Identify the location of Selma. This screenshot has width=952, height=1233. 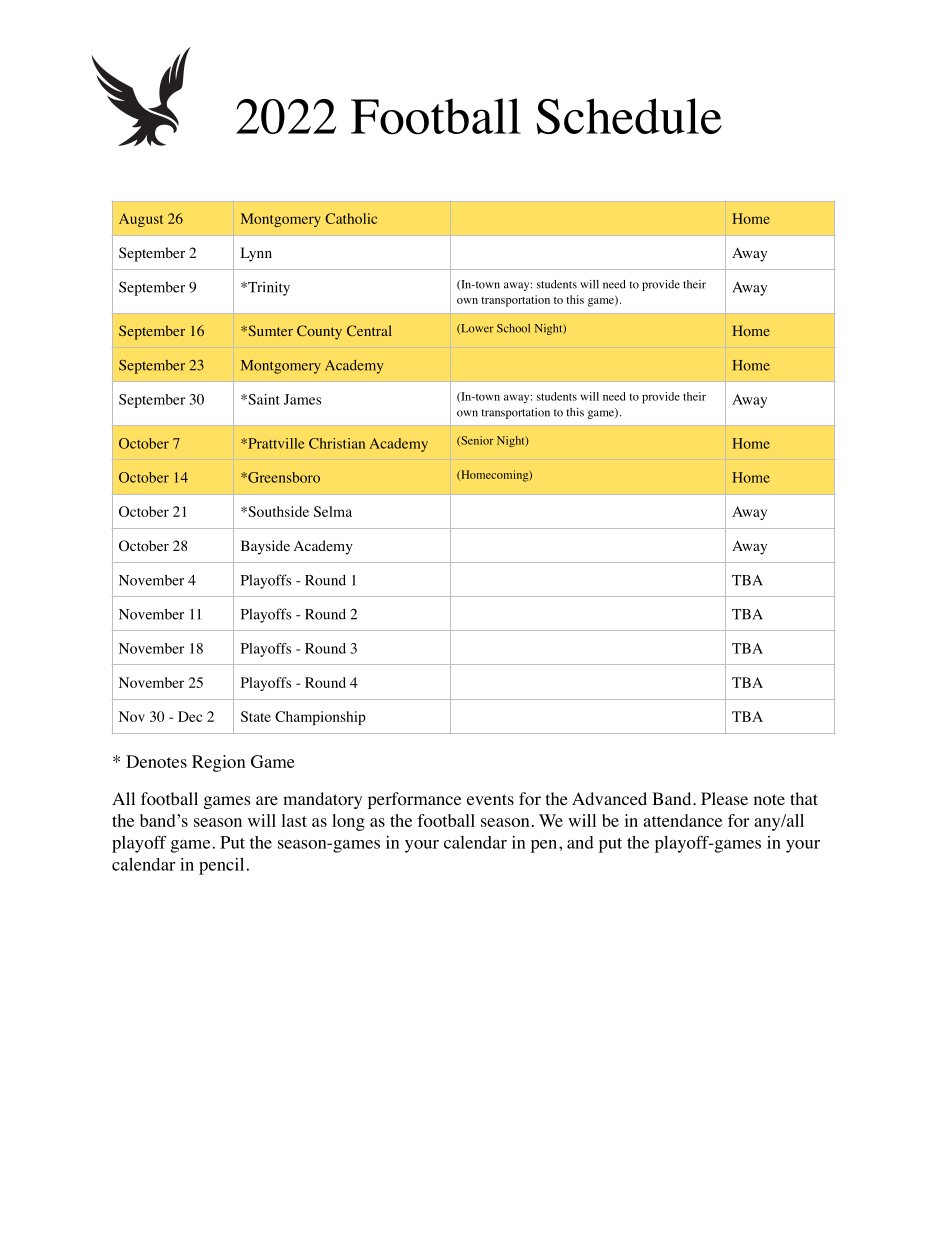
(333, 511).
